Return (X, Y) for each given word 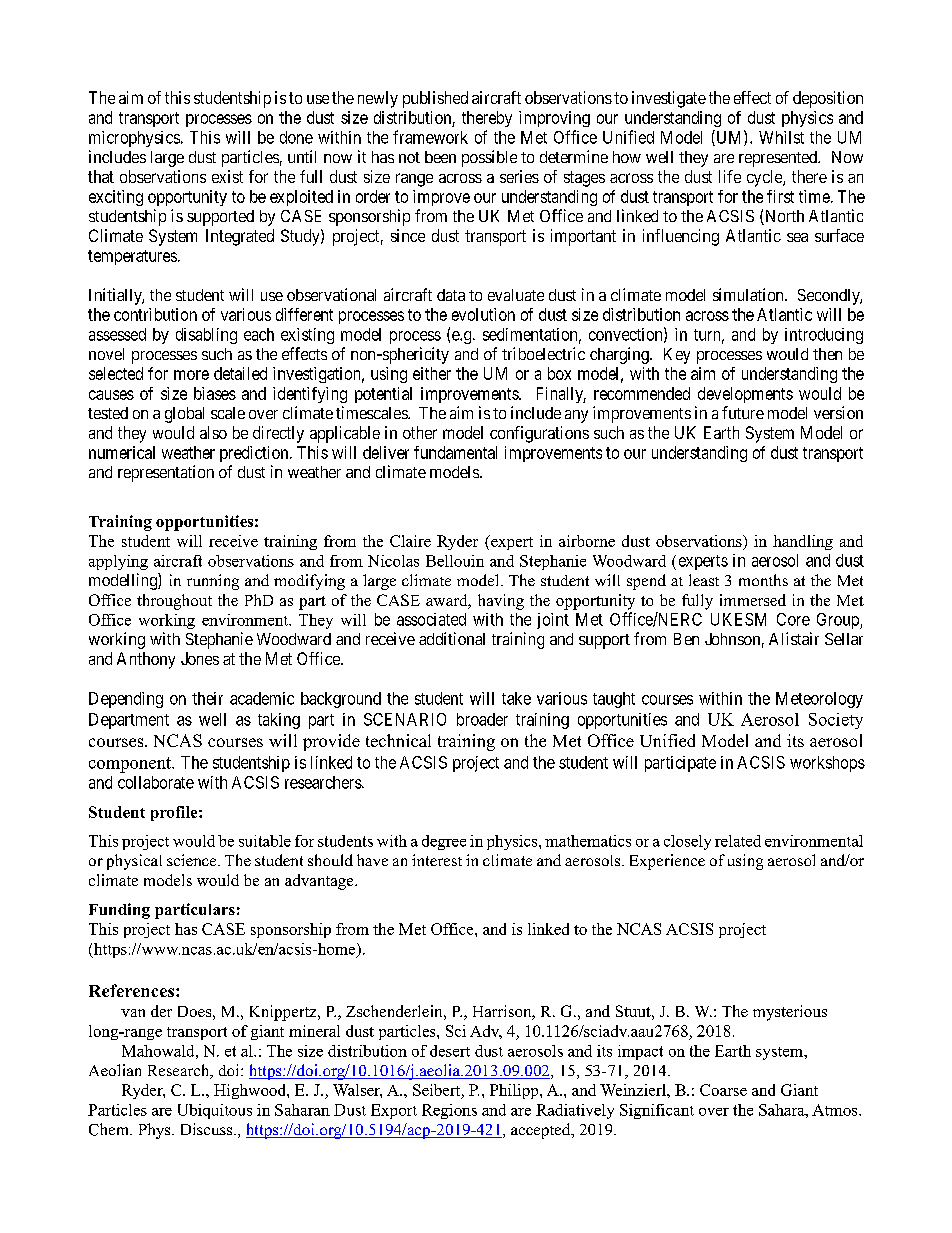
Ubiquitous (215, 1111)
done (296, 137)
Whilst (781, 137)
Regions (449, 1111)
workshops (827, 764)
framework (430, 137)
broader (482, 719)
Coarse (723, 1090)
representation (166, 473)
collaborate (156, 782)
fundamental (455, 452)
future (743, 412)
